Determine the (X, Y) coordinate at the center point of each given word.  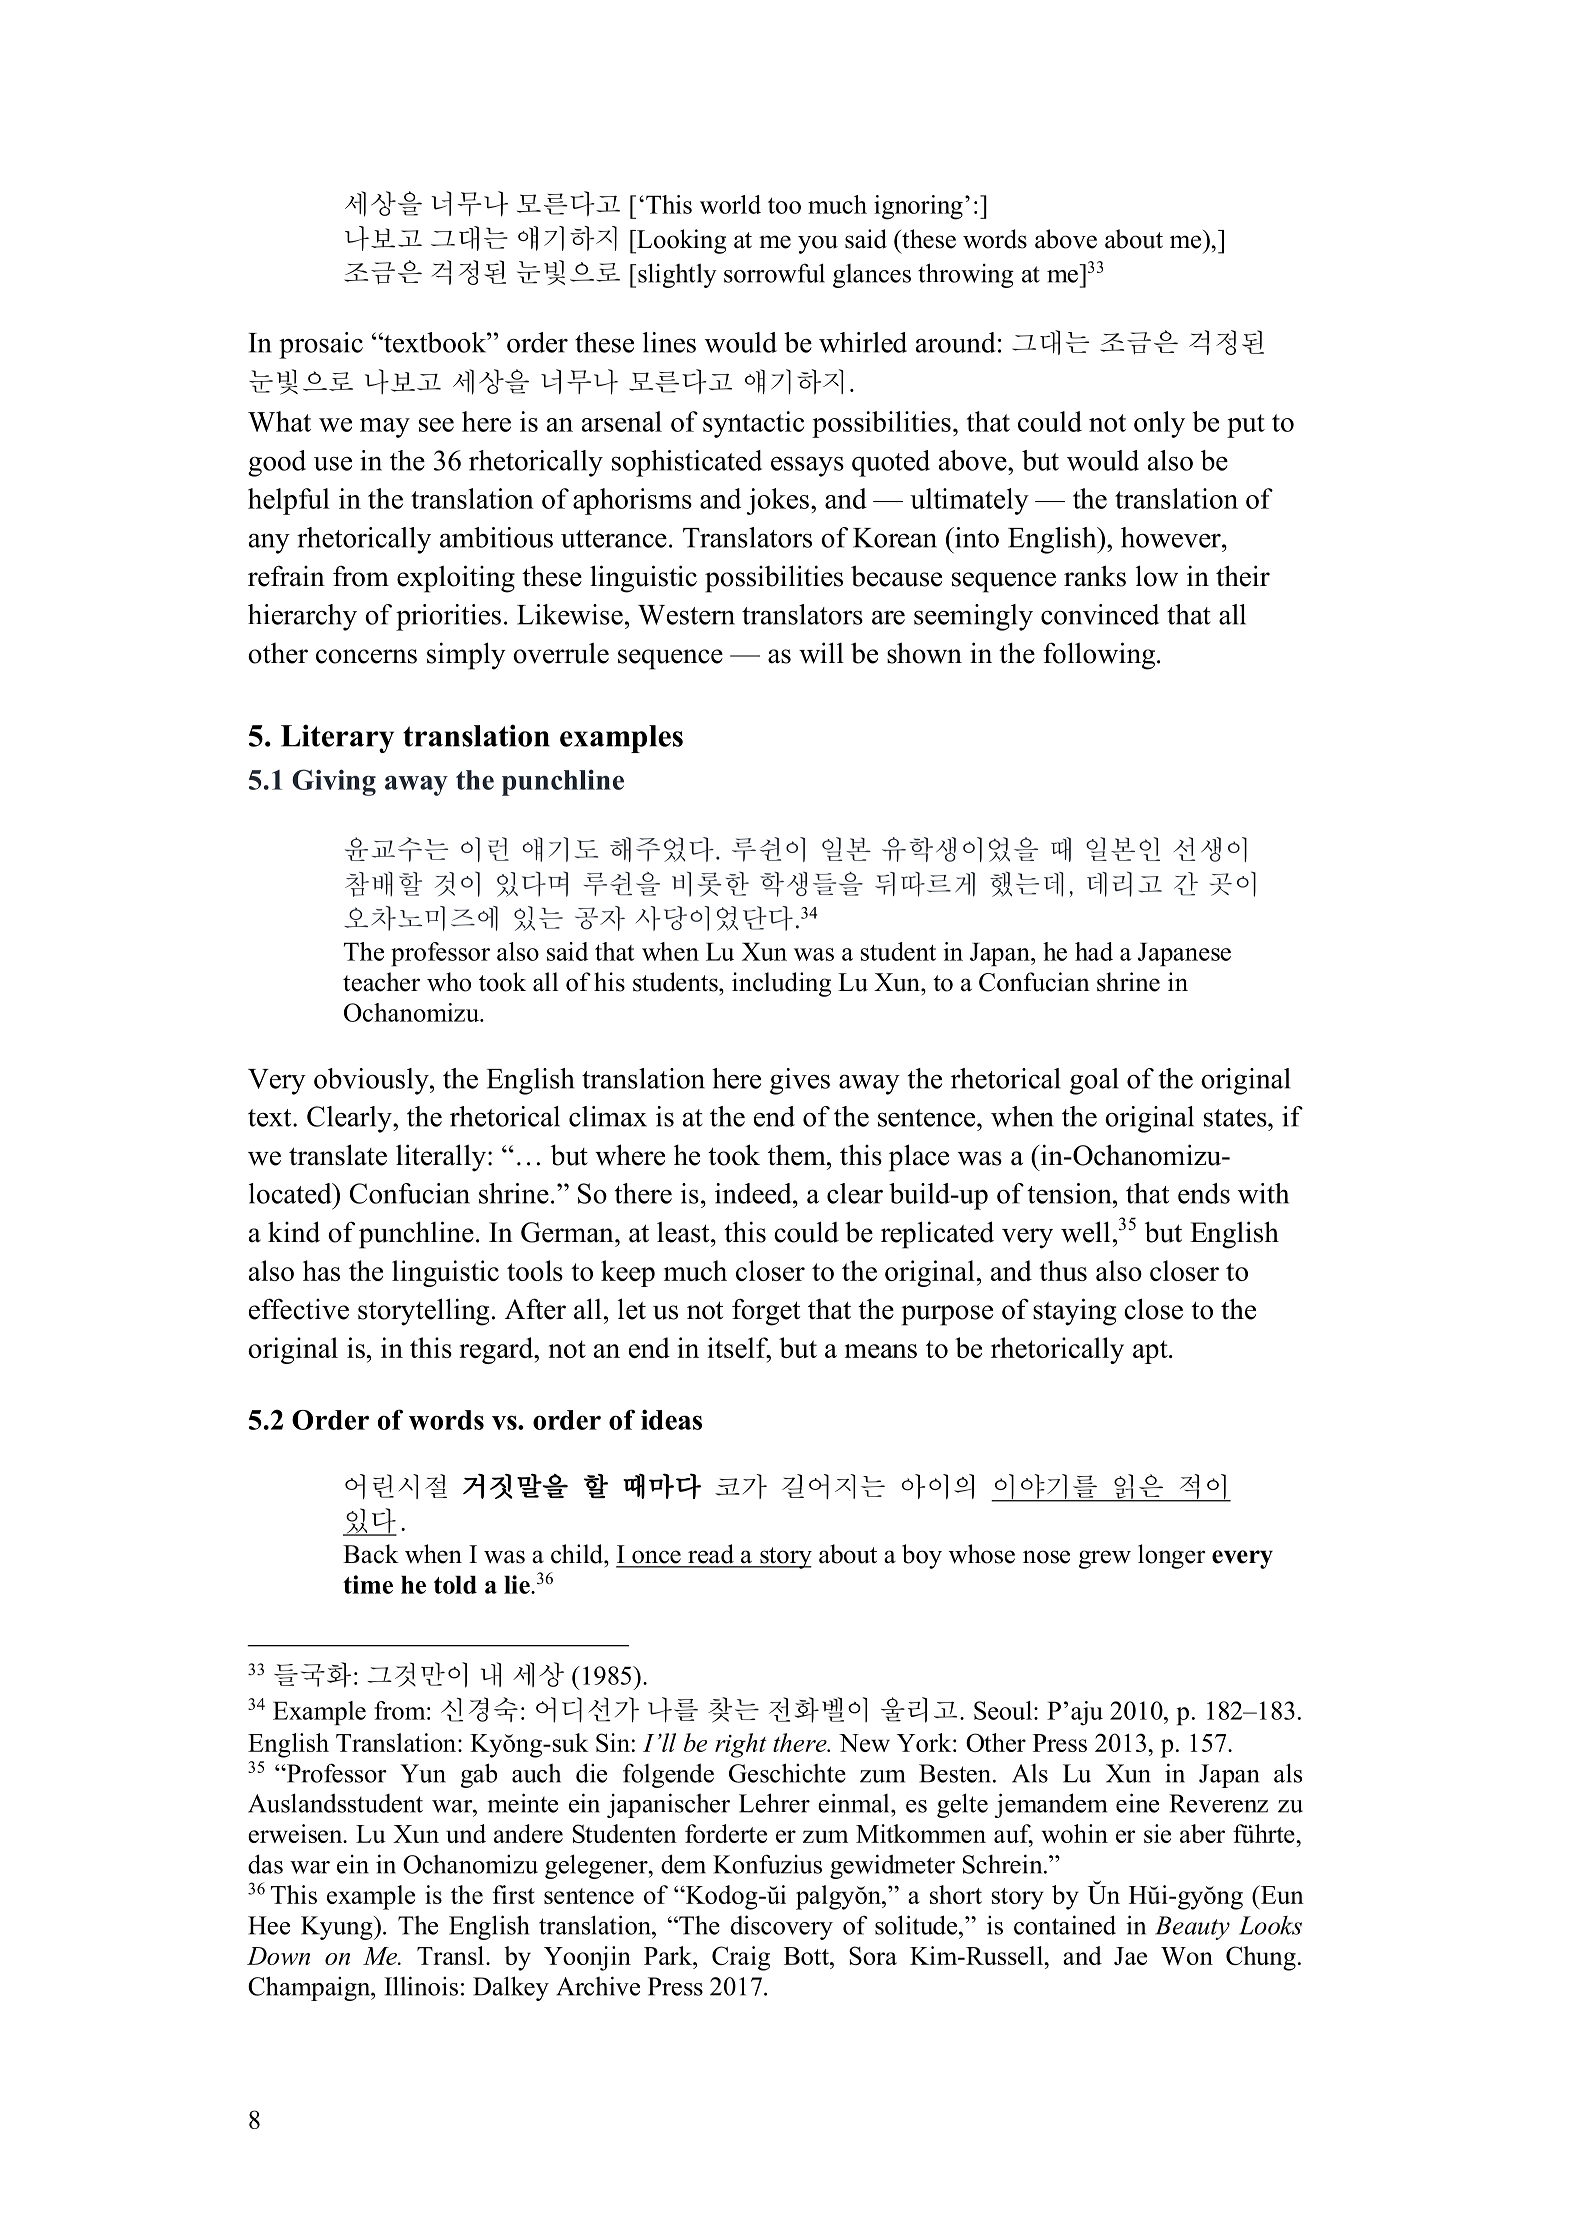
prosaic (321, 345)
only (1159, 424)
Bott (807, 1956)
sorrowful (774, 273)
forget (766, 1312)
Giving (334, 782)
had (1094, 951)
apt (1151, 1352)
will (821, 653)
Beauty (1192, 1928)
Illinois (421, 1986)
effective (299, 1309)
